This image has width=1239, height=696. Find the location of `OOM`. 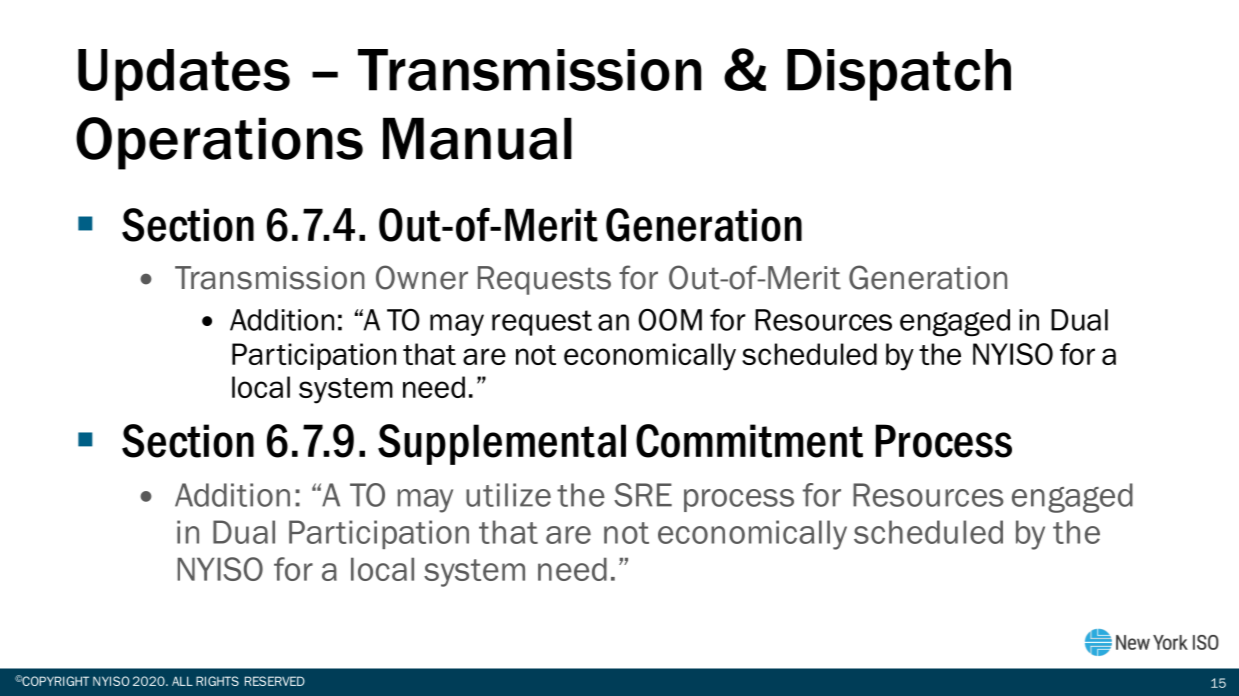

OOM is located at coordinates (670, 319).
